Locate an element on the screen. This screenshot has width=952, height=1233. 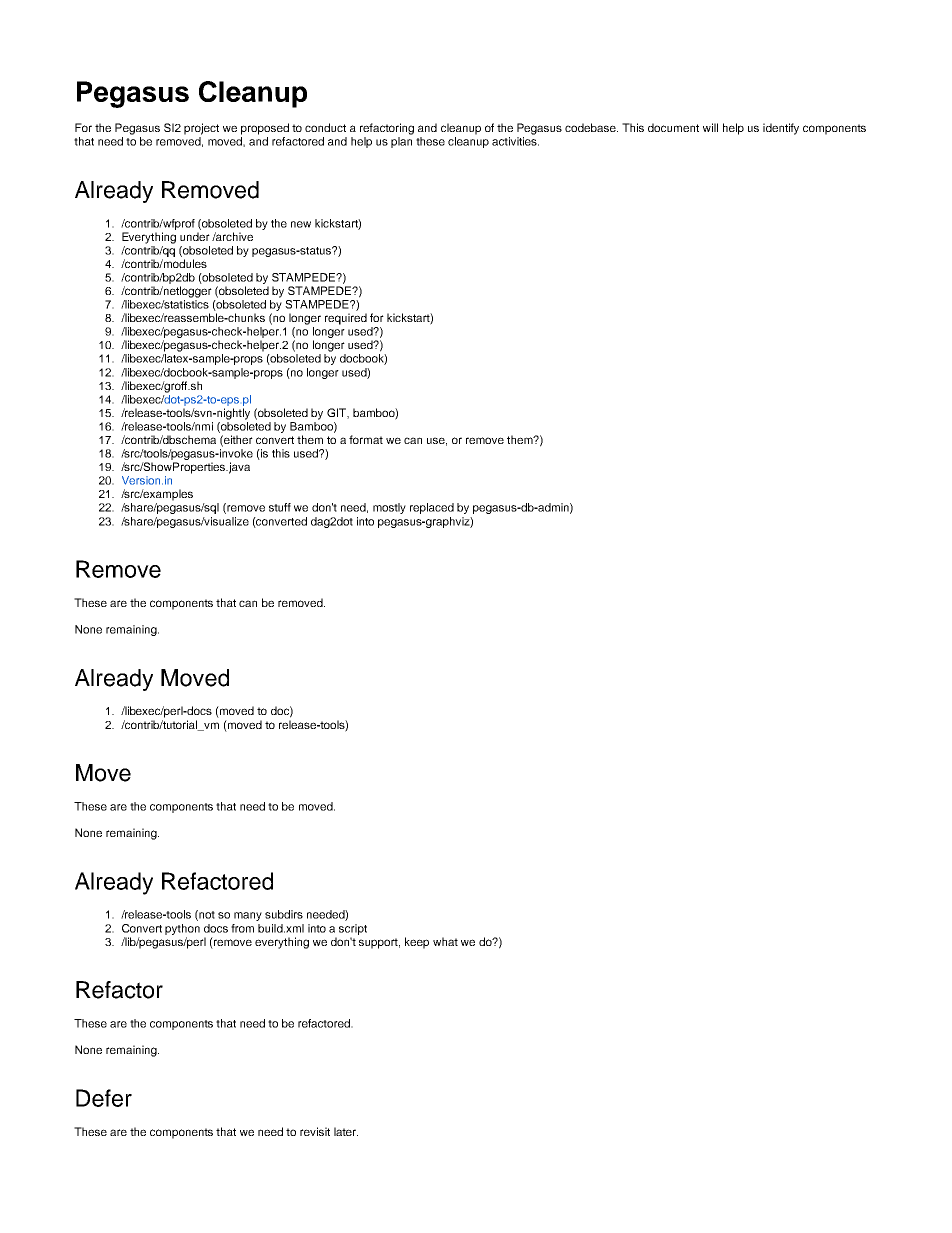
mostly is located at coordinates (389, 508).
